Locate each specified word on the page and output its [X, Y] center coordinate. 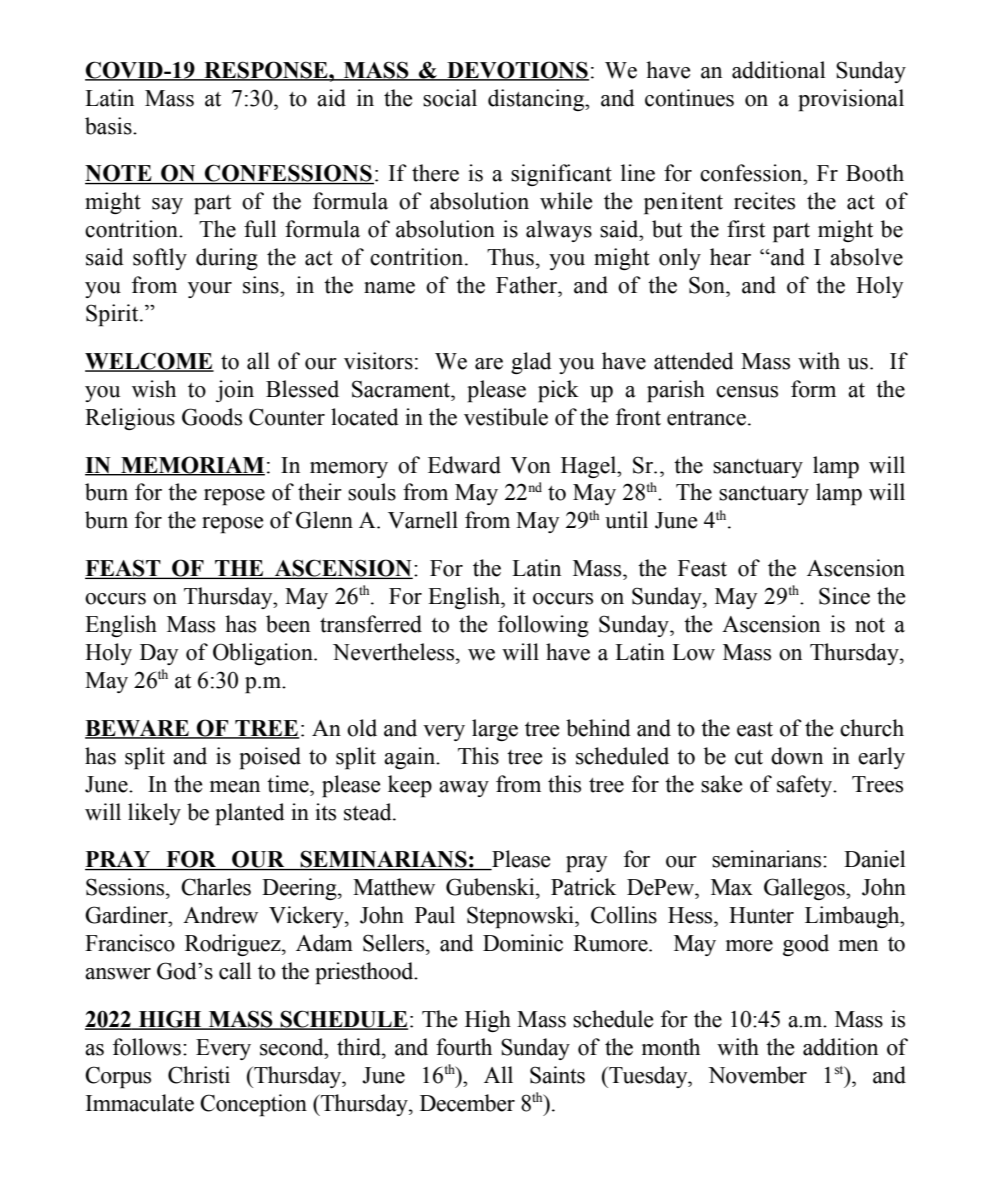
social [450, 98]
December [467, 1103]
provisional [851, 100]
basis [109, 126]
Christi [199, 1075]
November [757, 1075]
